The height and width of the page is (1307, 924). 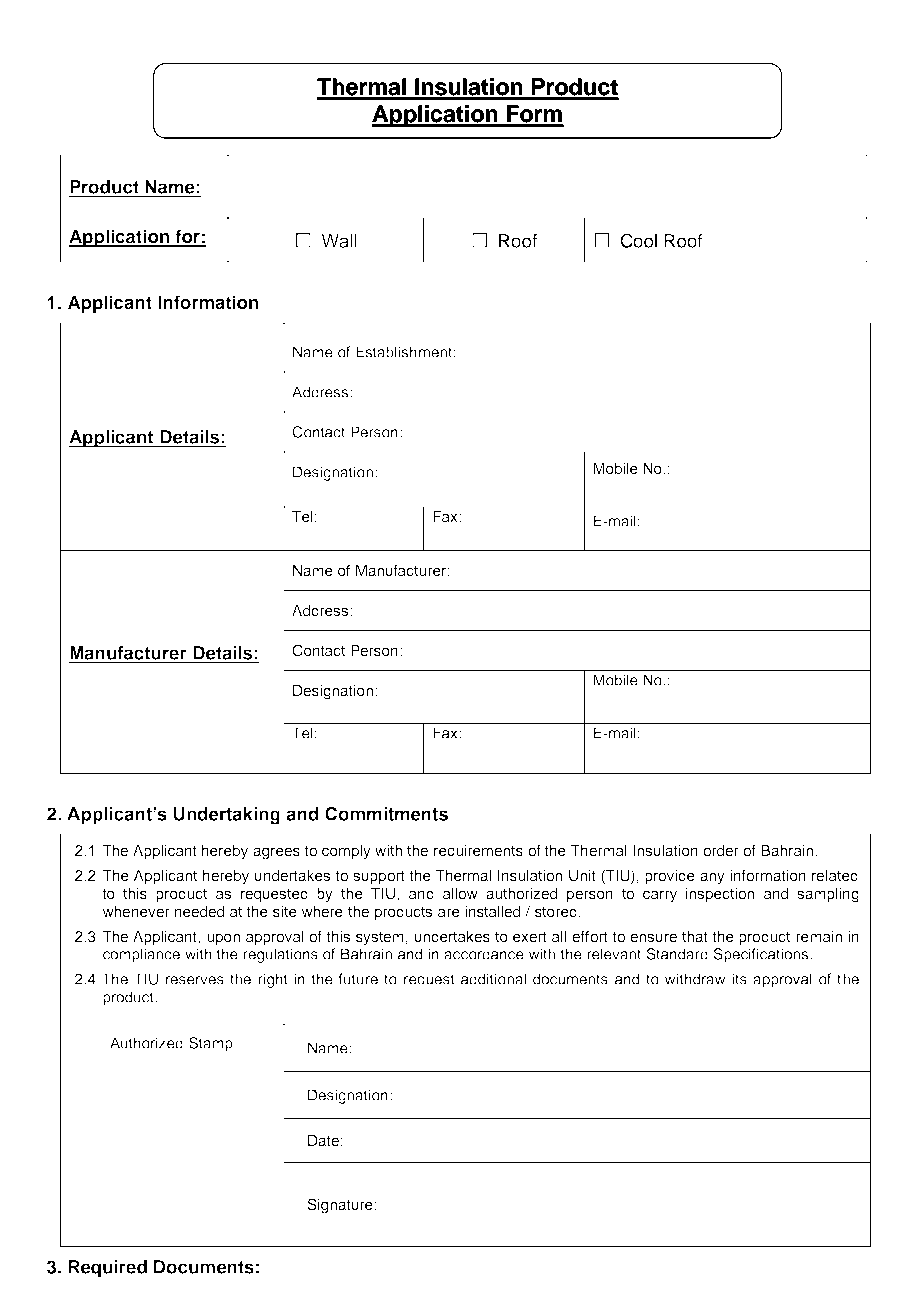 I want to click on order, so click(x=721, y=850).
